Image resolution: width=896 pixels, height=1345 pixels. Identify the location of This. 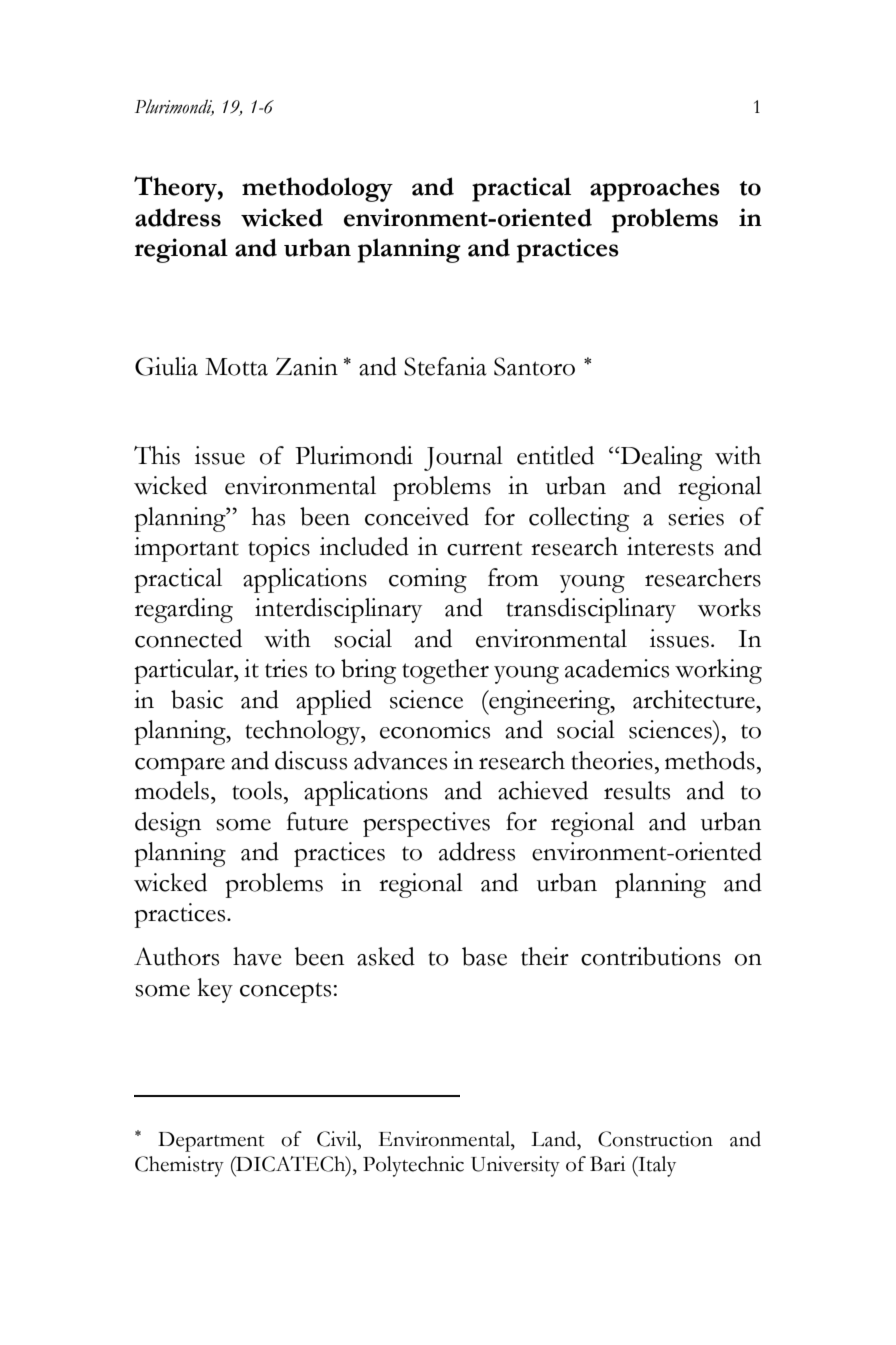
(157, 455).
